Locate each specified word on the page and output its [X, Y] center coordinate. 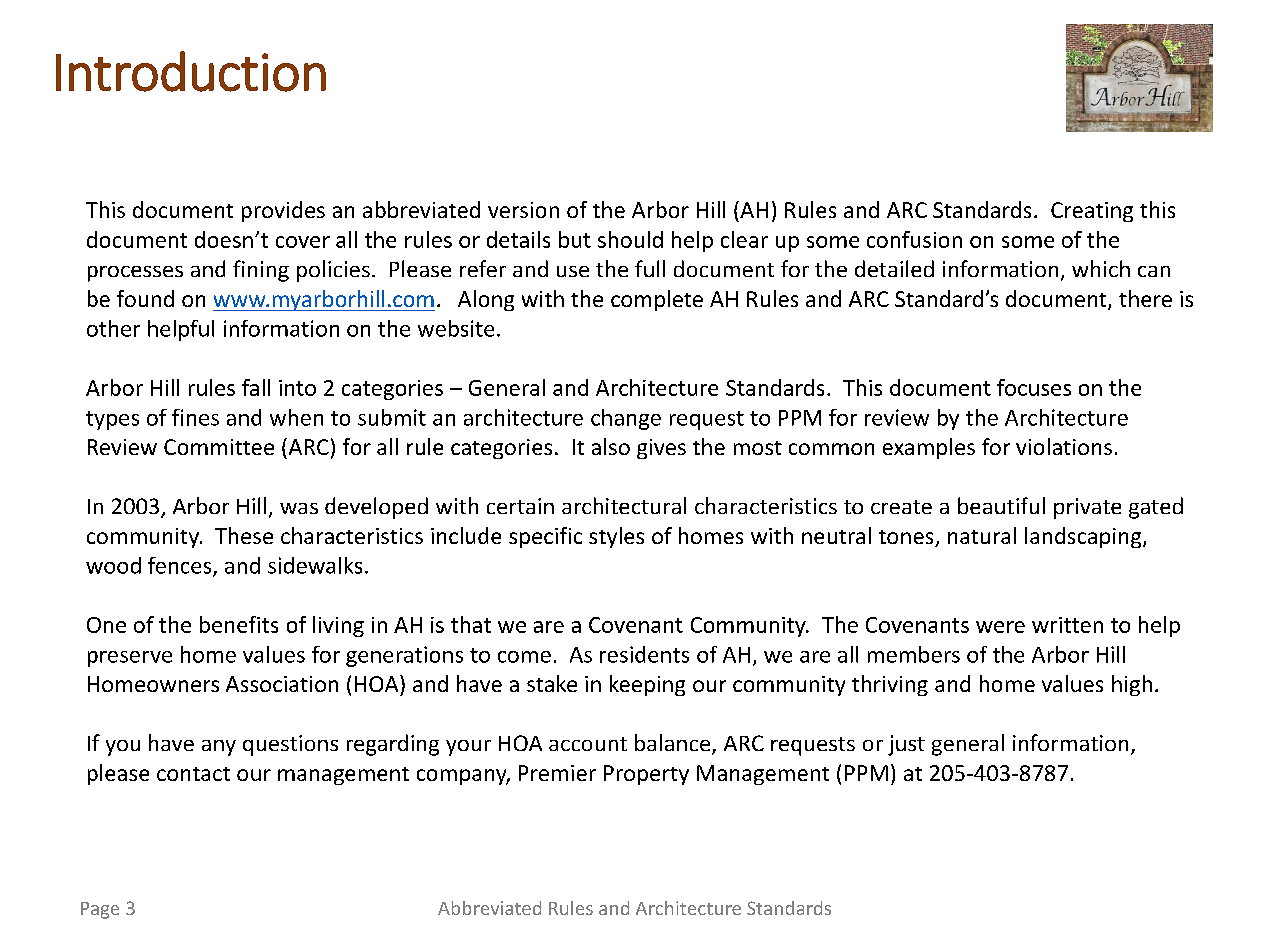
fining [261, 271]
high [1132, 685]
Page [100, 910]
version [523, 210]
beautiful [1001, 505]
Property [646, 775]
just [906, 745]
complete [657, 300]
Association [282, 684]
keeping [647, 685]
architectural [624, 505]
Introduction [191, 71]
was [299, 508]
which [1101, 268]
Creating [1092, 212]
